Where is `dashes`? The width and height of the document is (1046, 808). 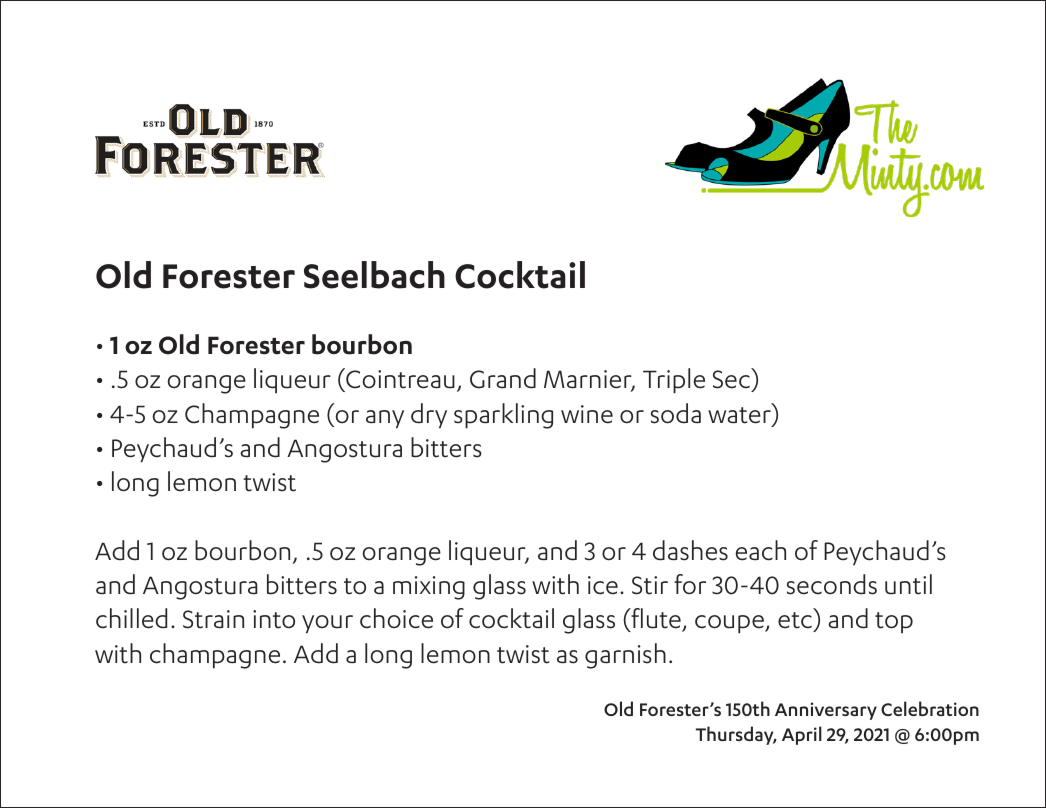
dashes is located at coordinates (690, 550).
